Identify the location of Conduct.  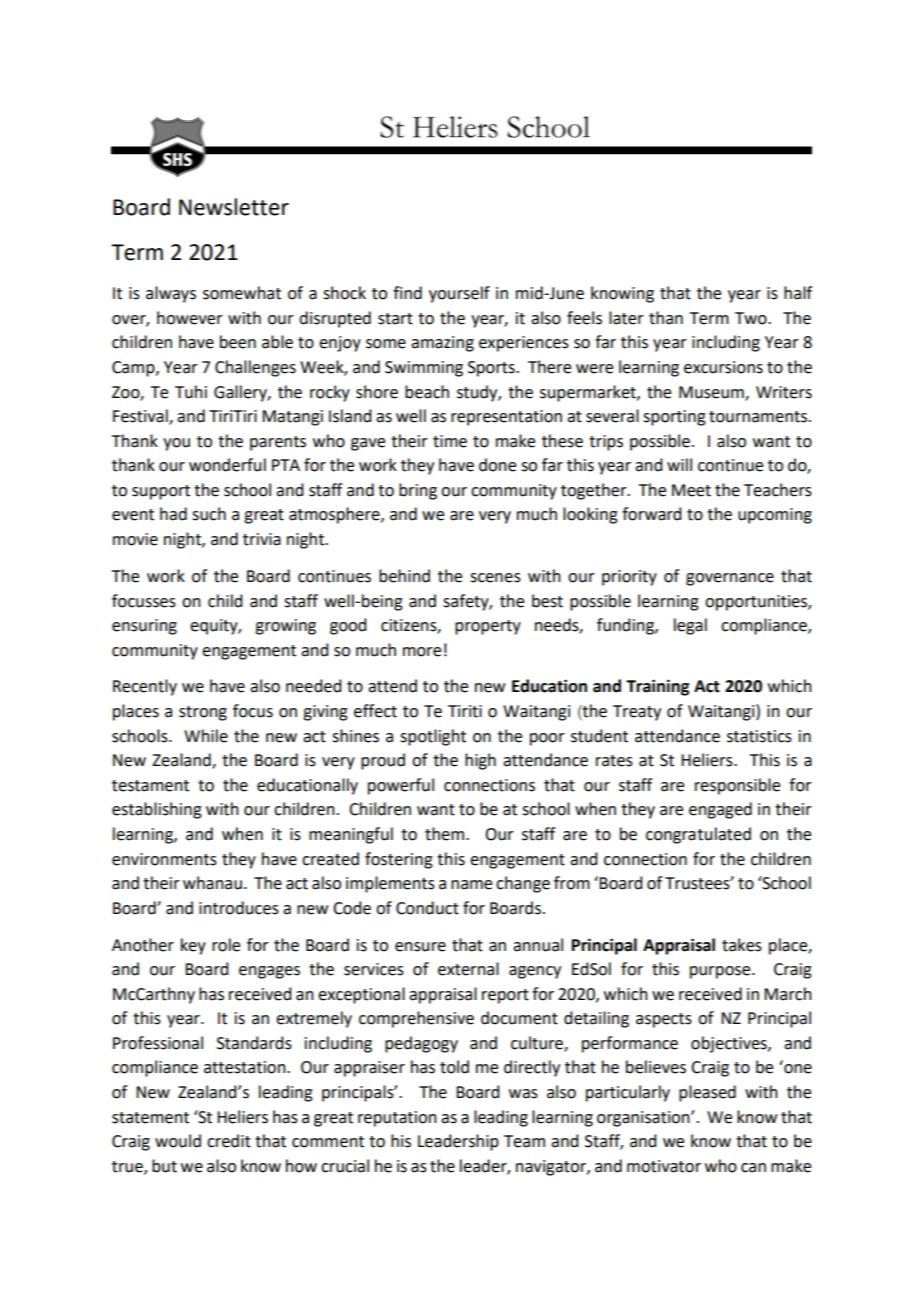
(427, 908).
